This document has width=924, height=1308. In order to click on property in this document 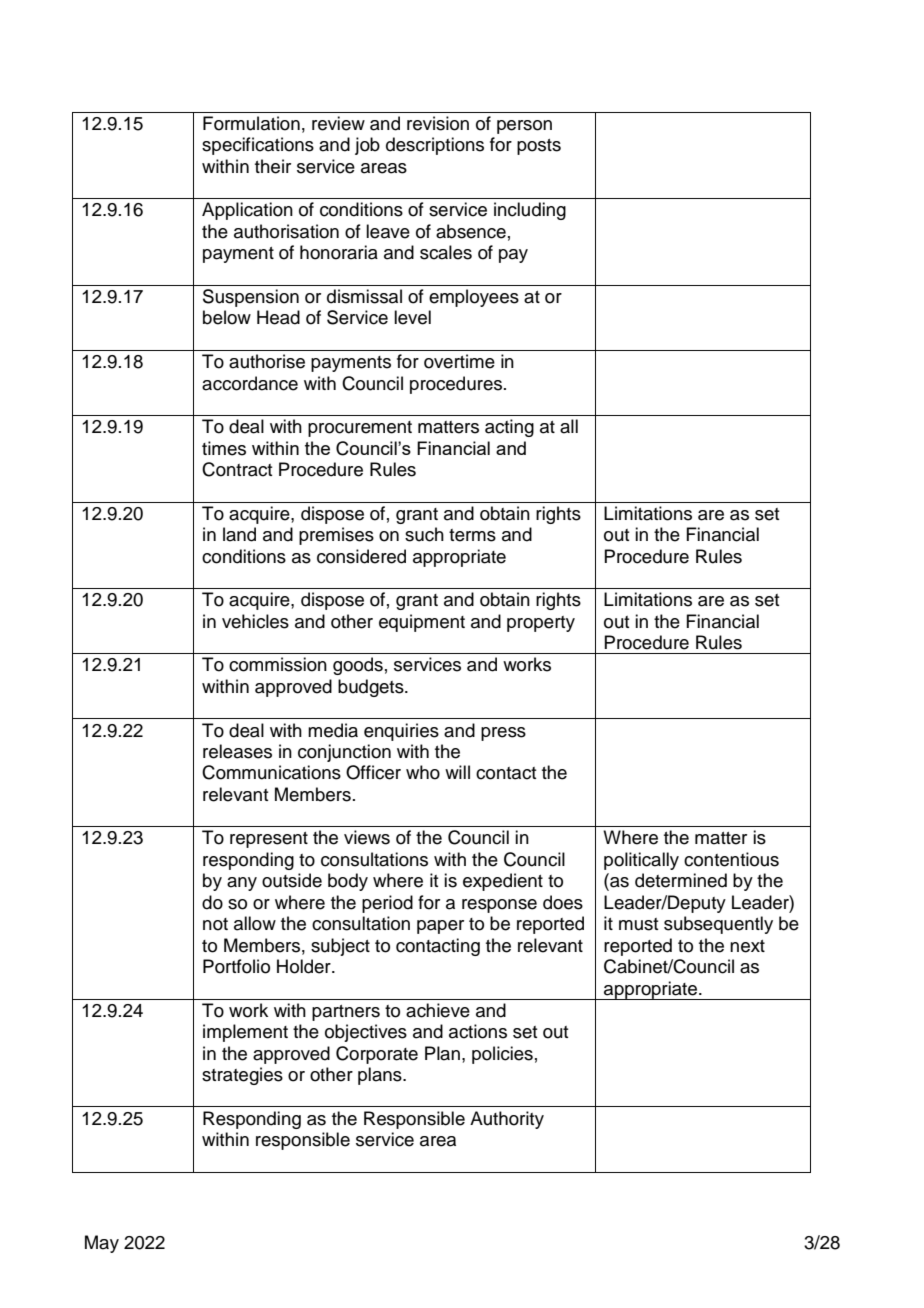, I will do `click(541, 624)`.
